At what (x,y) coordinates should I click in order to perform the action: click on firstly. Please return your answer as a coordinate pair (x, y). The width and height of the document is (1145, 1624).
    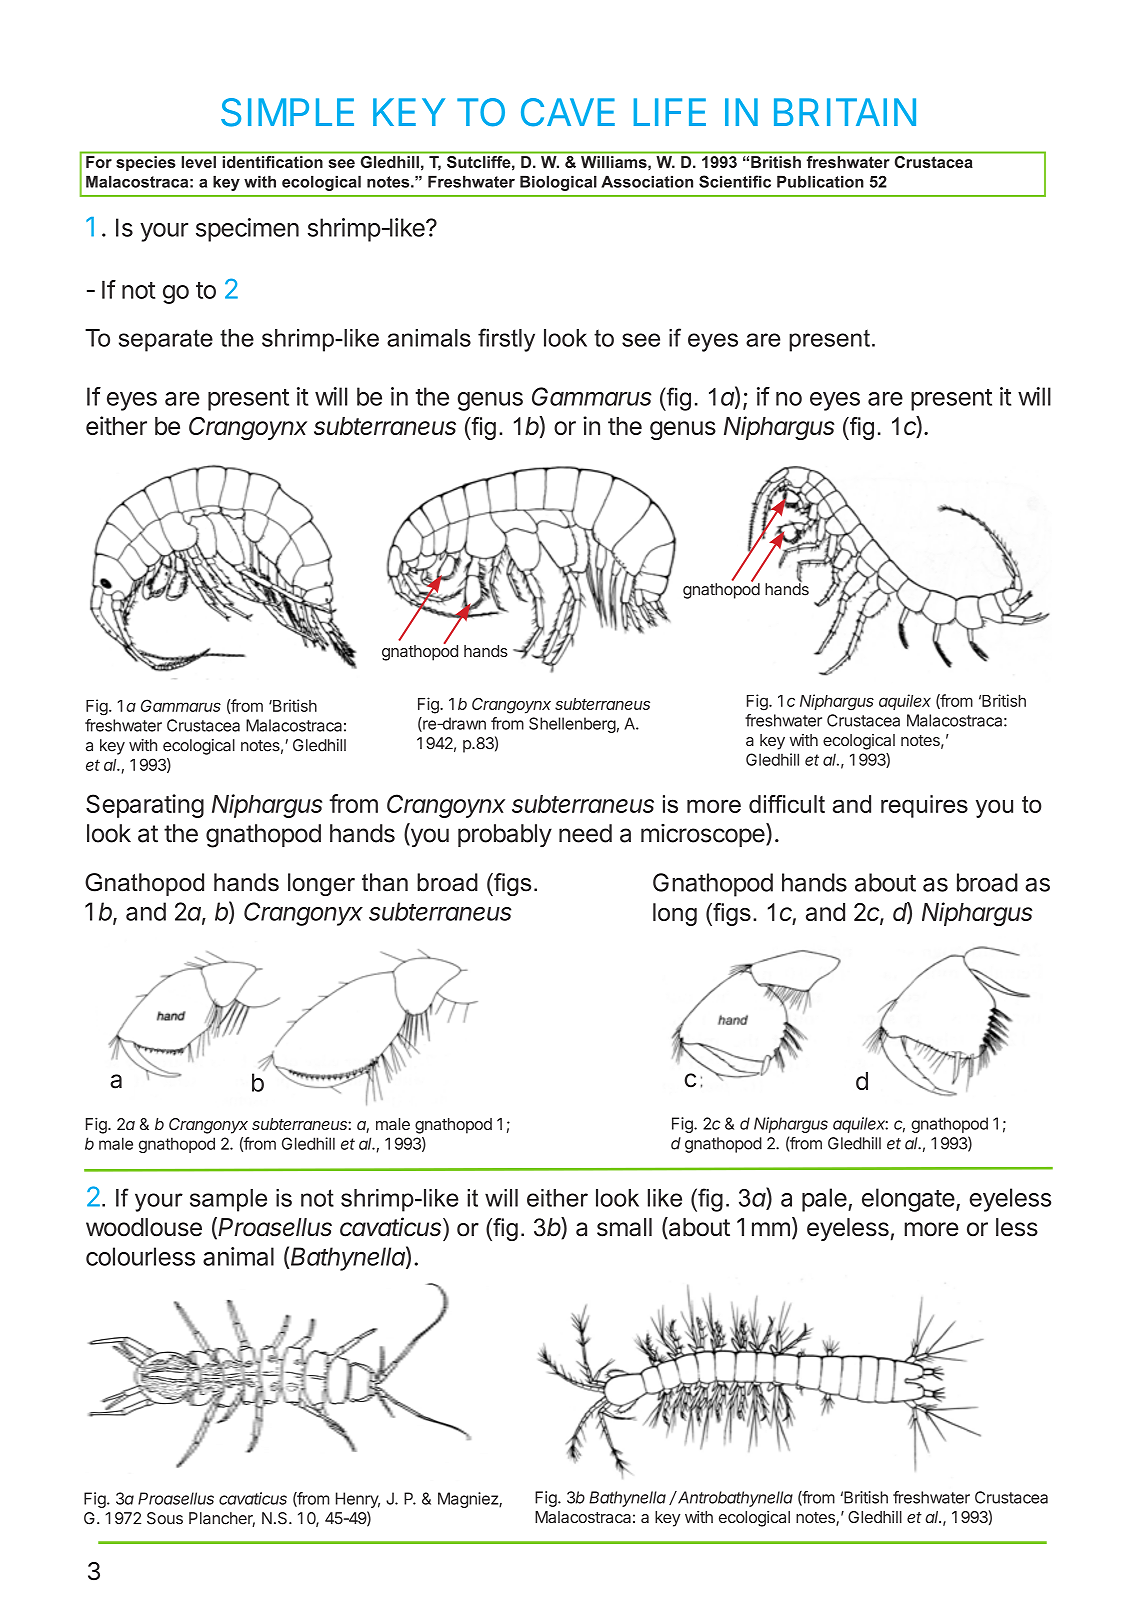
    Looking at the image, I should click on (506, 340).
